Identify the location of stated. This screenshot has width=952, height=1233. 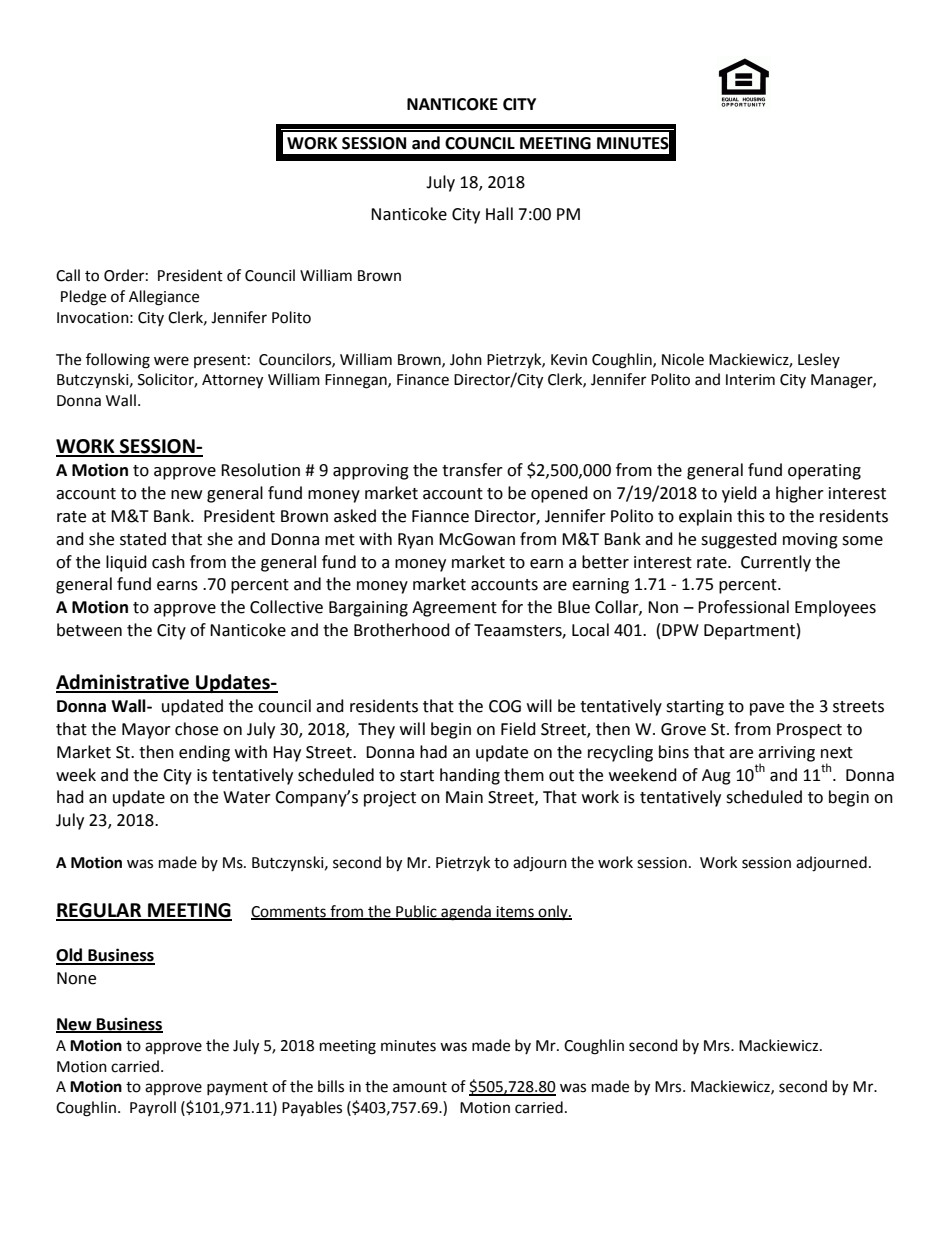
(143, 539).
